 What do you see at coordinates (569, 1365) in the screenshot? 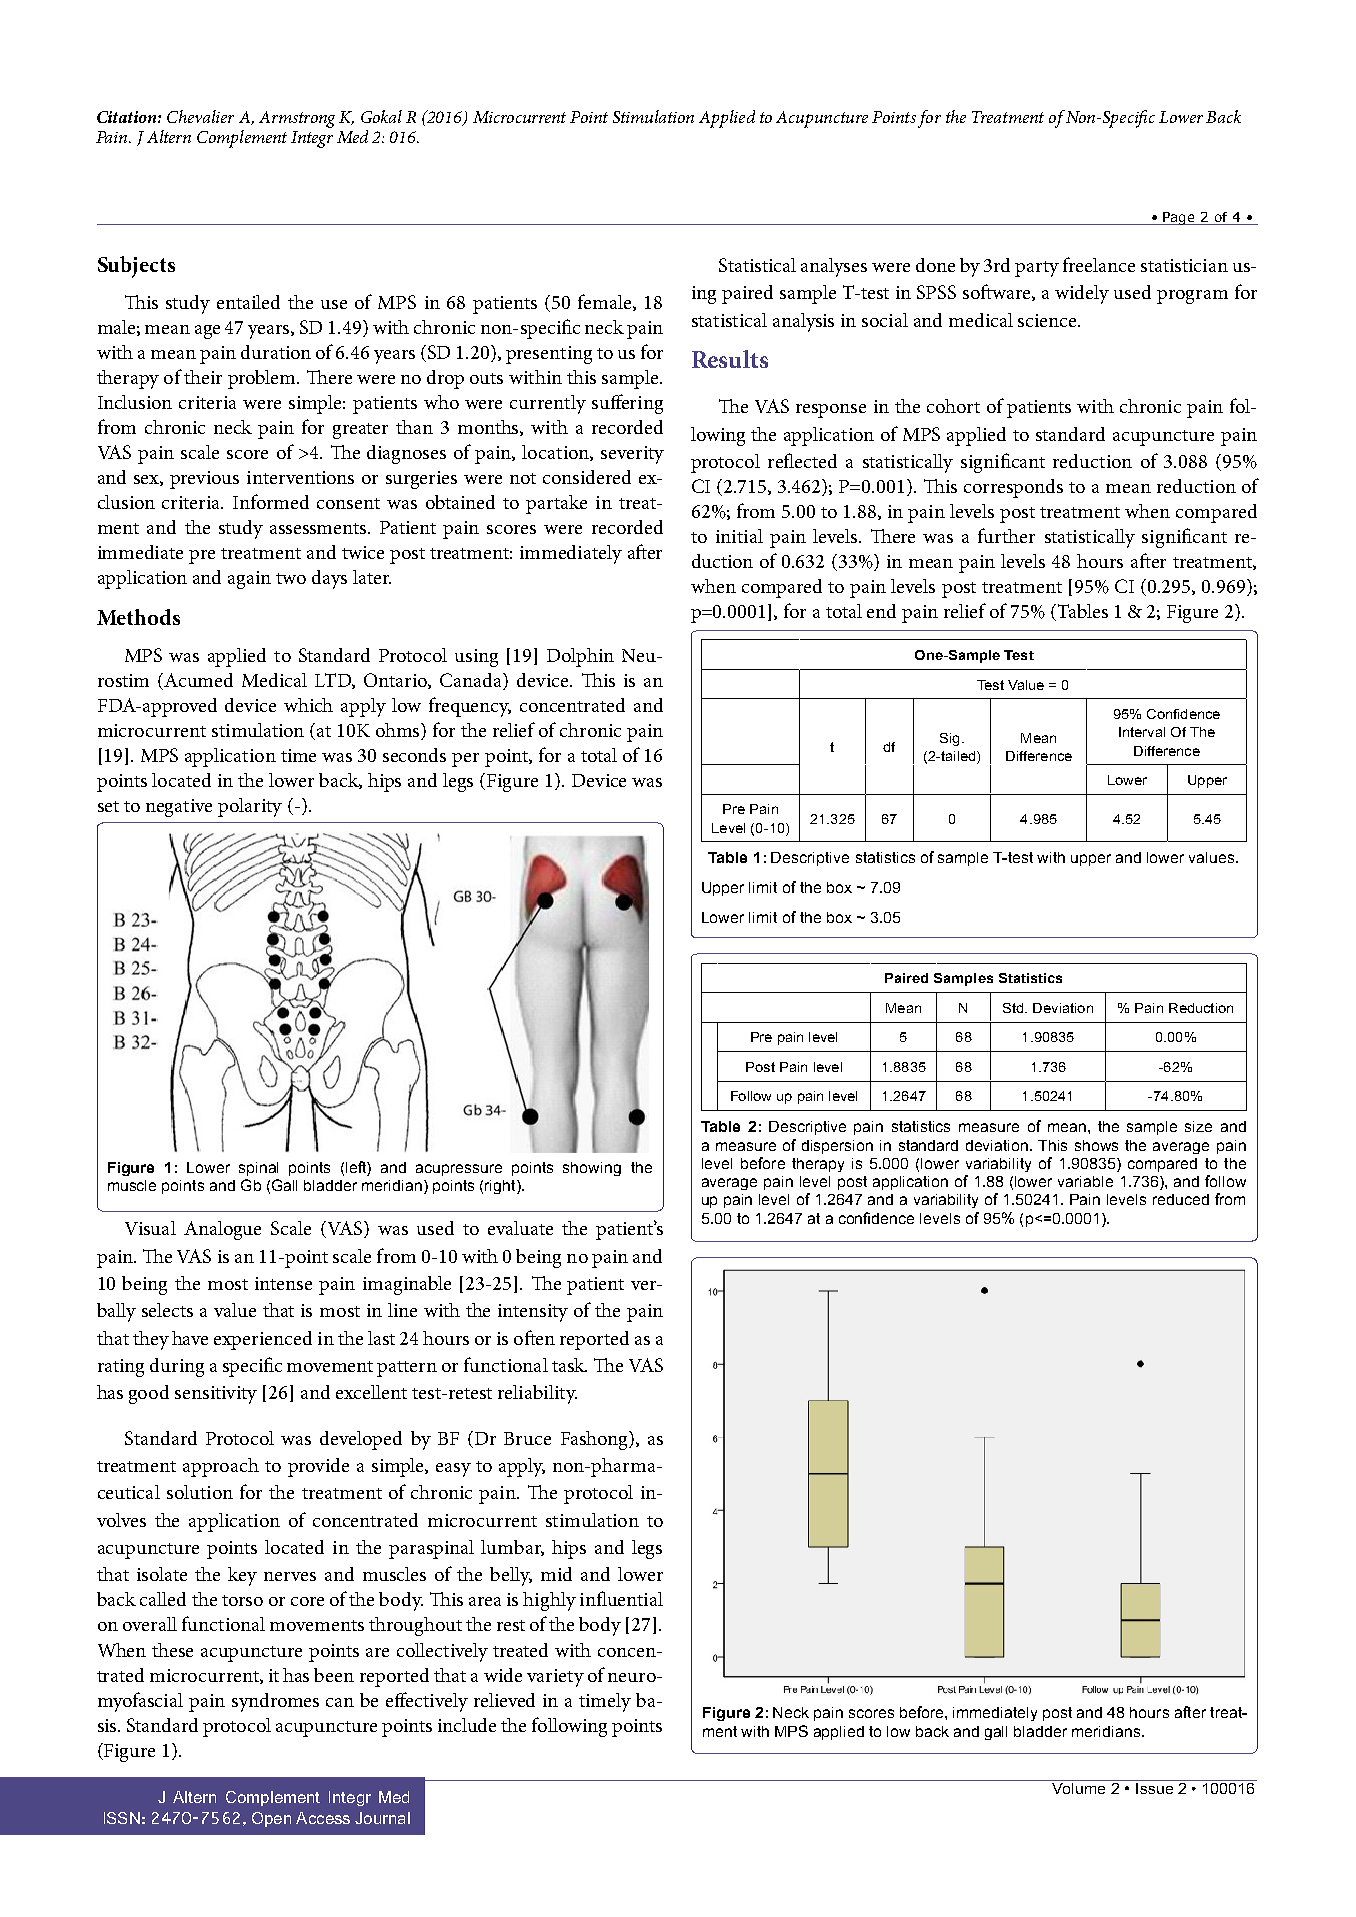
I see `task` at bounding box center [569, 1365].
